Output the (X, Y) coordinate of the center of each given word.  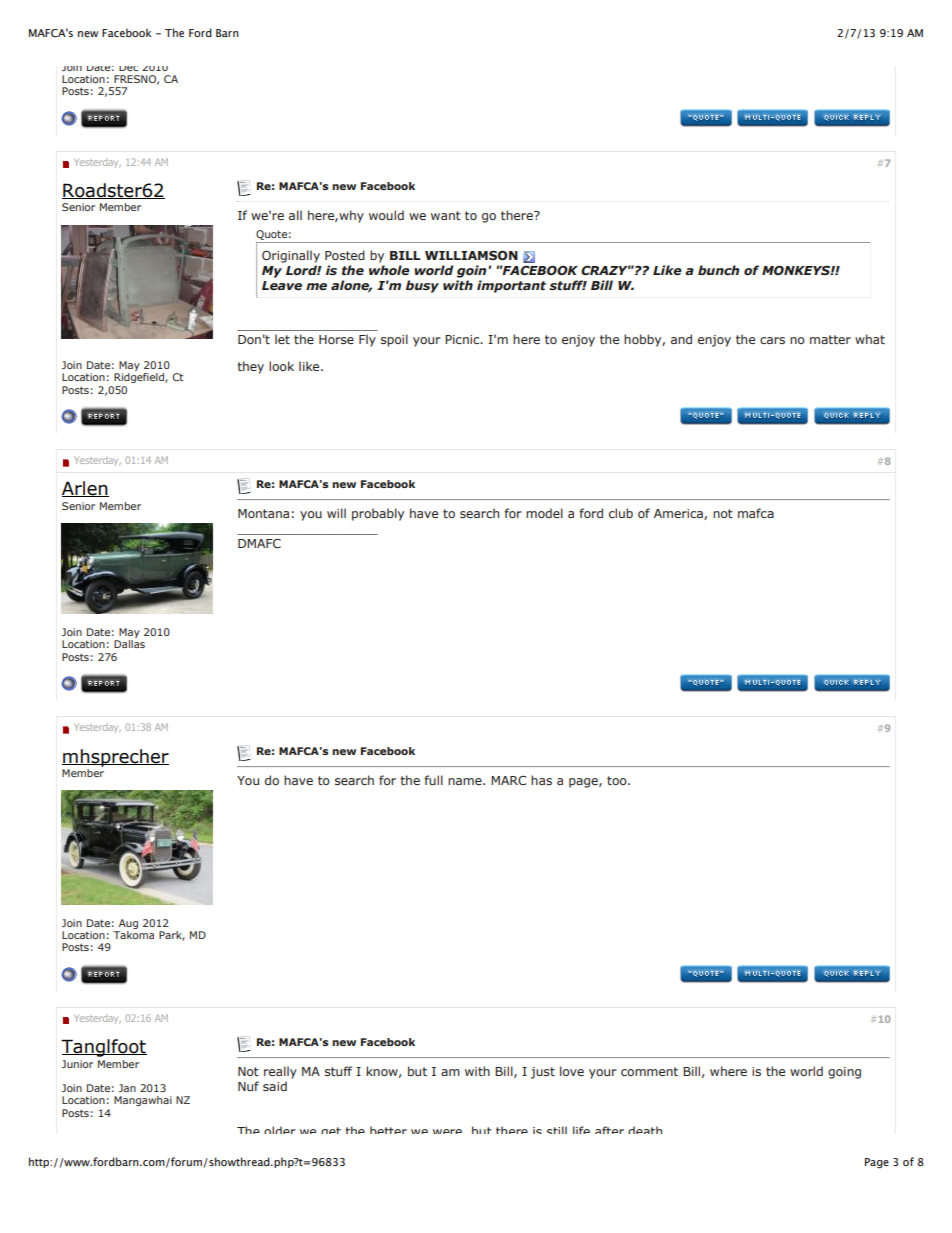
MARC (508, 780)
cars (772, 340)
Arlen (85, 489)
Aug (128, 924)
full (433, 780)
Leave (282, 285)
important (511, 286)
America (679, 514)
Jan (127, 1088)
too (618, 780)
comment (649, 1071)
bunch (718, 270)
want (446, 215)
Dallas (129, 644)
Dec (128, 68)
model (544, 513)
